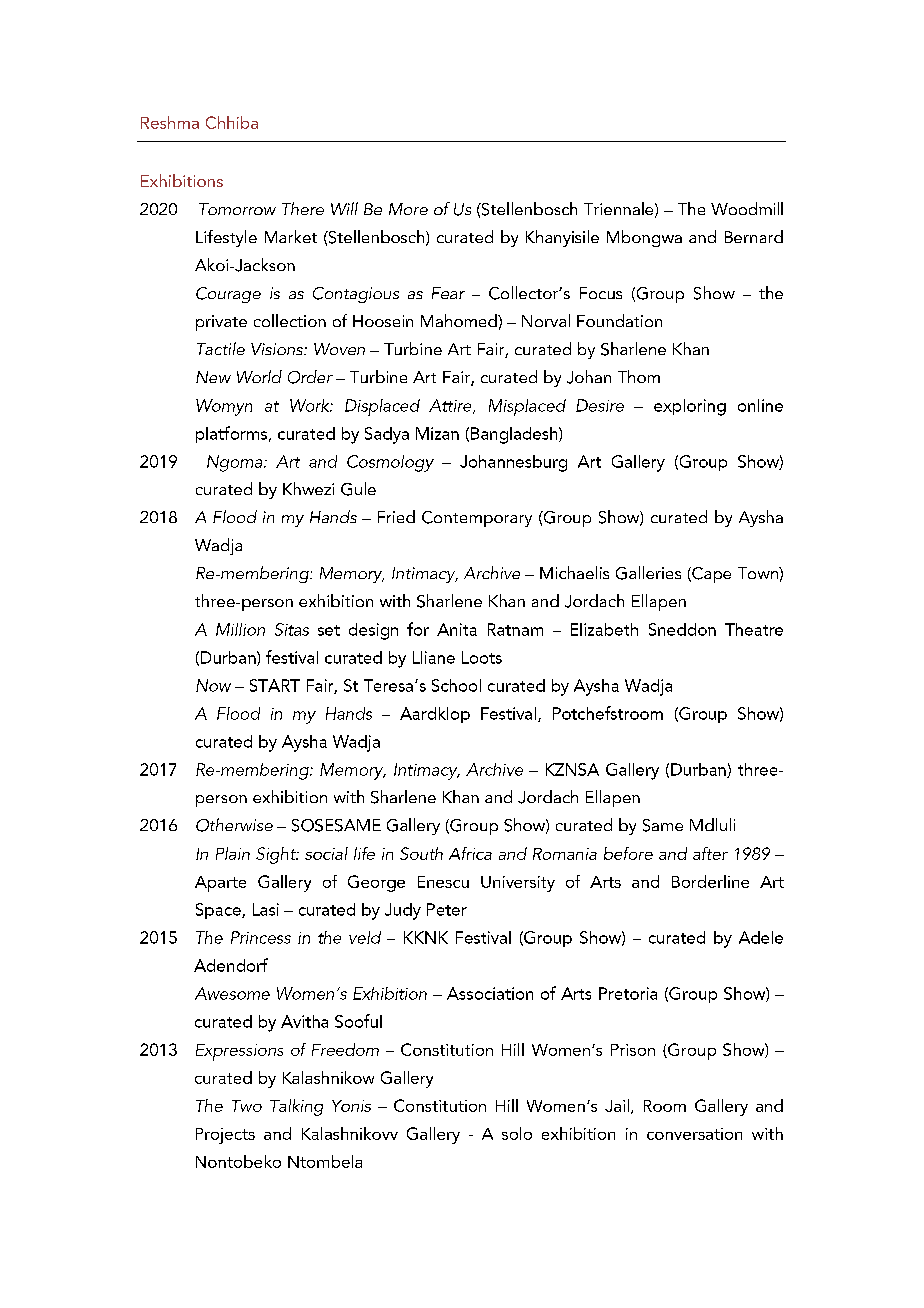 This screenshot has height=1308, width=924. Describe the element at coordinates (517, 1133) in the screenshot. I see `solo` at that location.
